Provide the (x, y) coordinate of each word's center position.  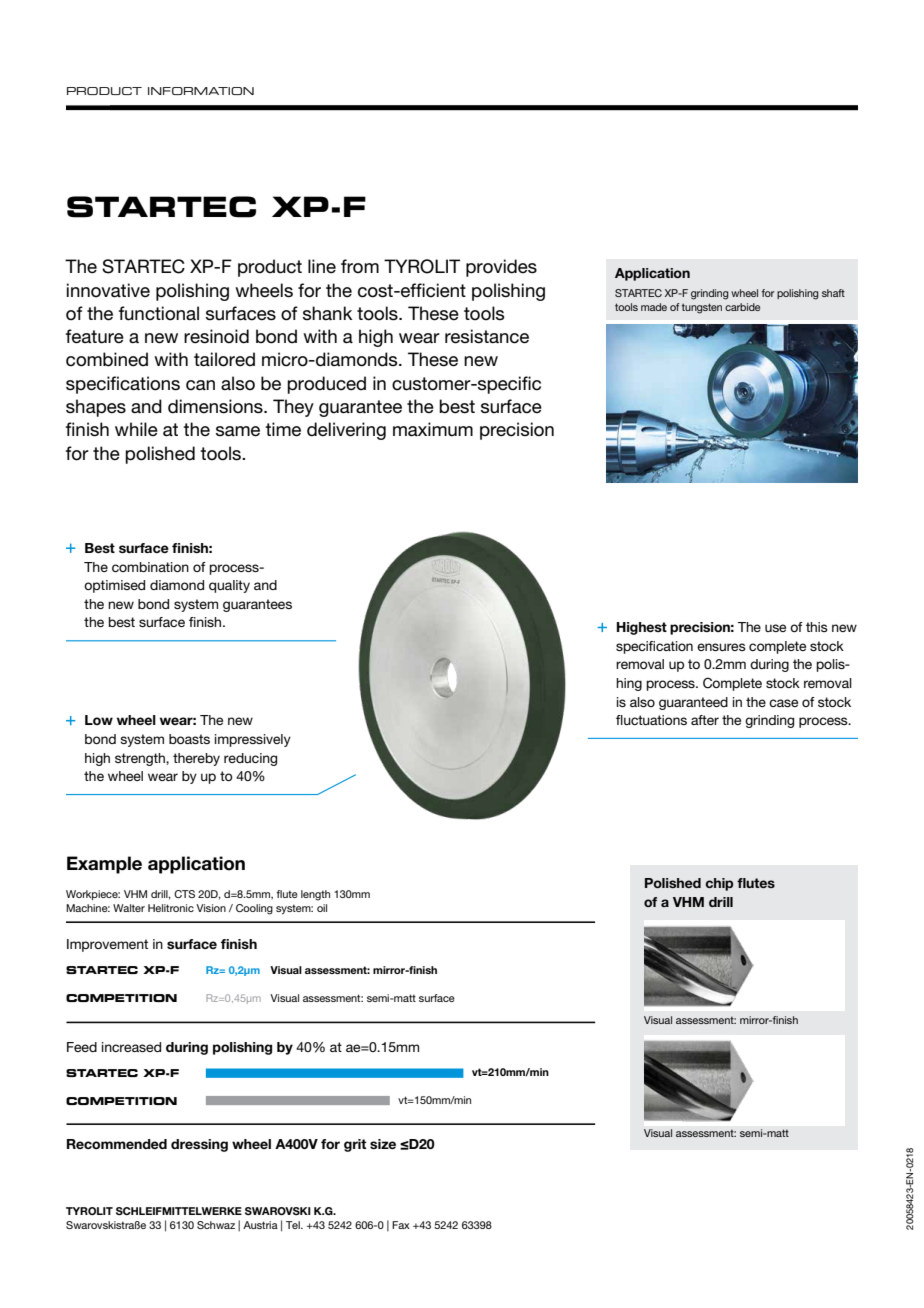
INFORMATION (201, 91)
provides (501, 268)
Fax (401, 1225)
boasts (189, 739)
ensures (721, 647)
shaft (833, 293)
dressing (199, 1145)
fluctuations (651, 720)
